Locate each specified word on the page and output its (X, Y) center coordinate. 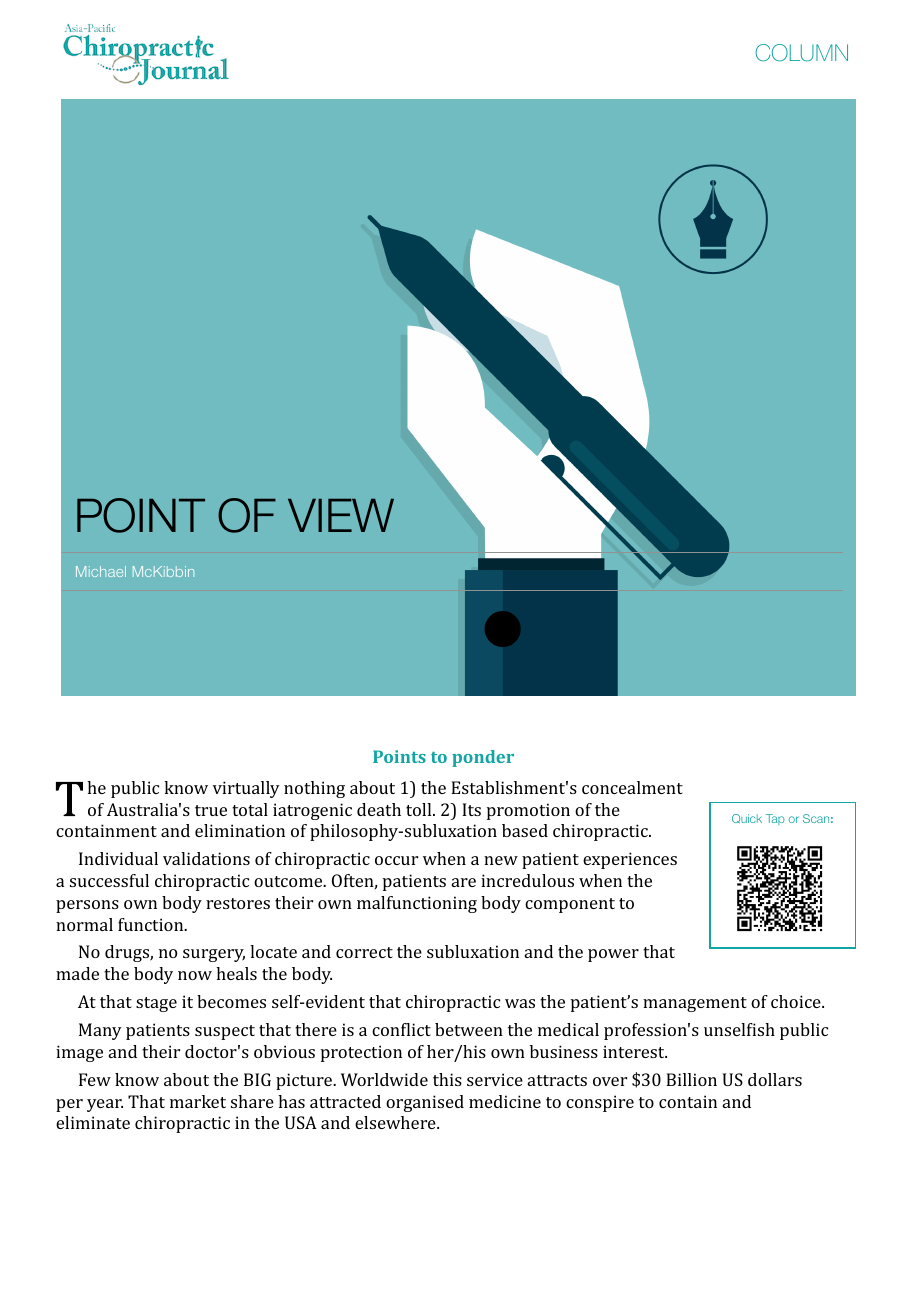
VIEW (341, 515)
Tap (775, 819)
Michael (101, 571)
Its (471, 809)
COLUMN (801, 53)
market (198, 1101)
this (447, 1079)
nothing (314, 789)
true (211, 810)
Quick (747, 818)
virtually (246, 789)
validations (206, 858)
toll (420, 809)
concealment (632, 787)
